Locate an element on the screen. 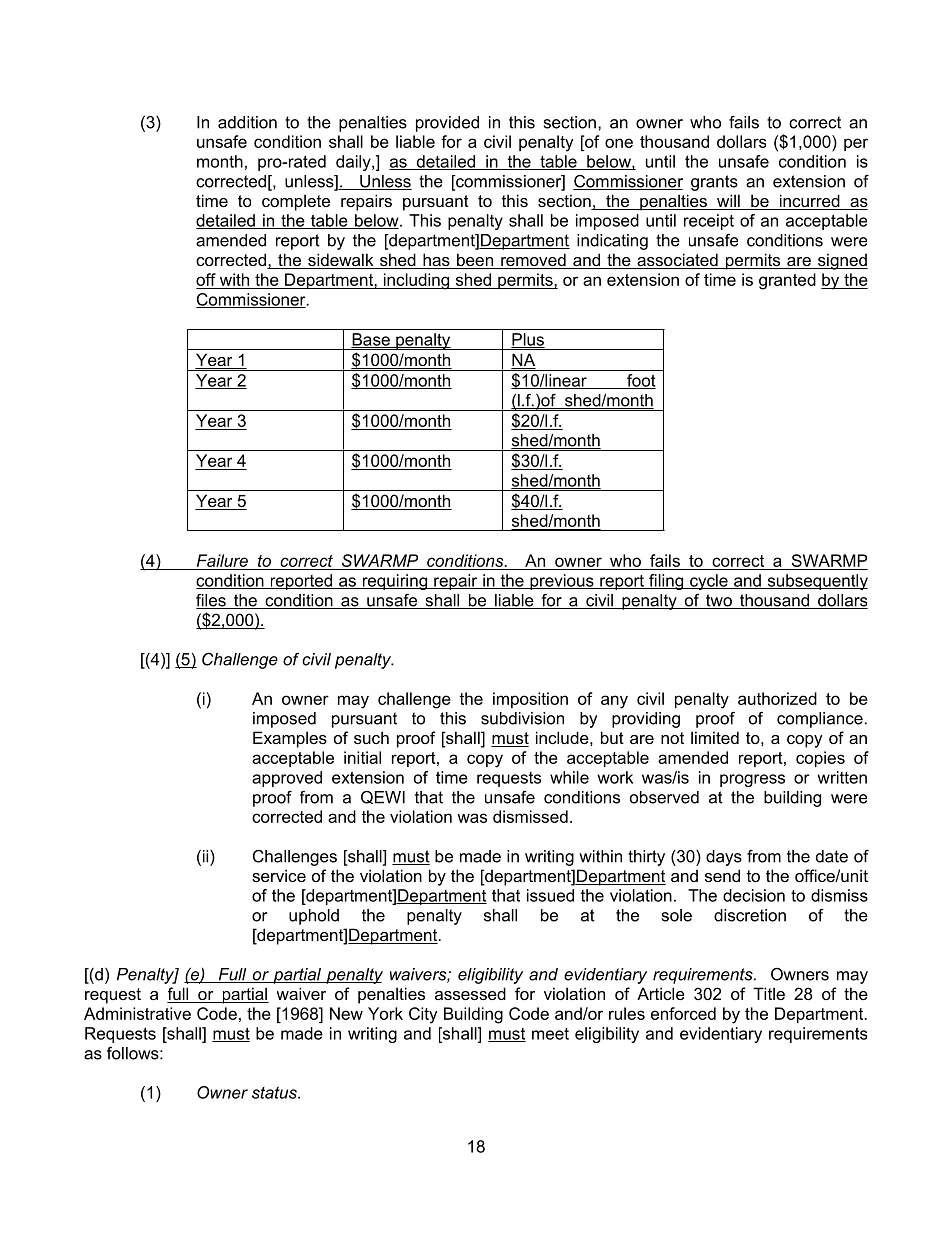 Image resolution: width=952 pixels, height=1233 pixels. status is located at coordinates (275, 1092).
